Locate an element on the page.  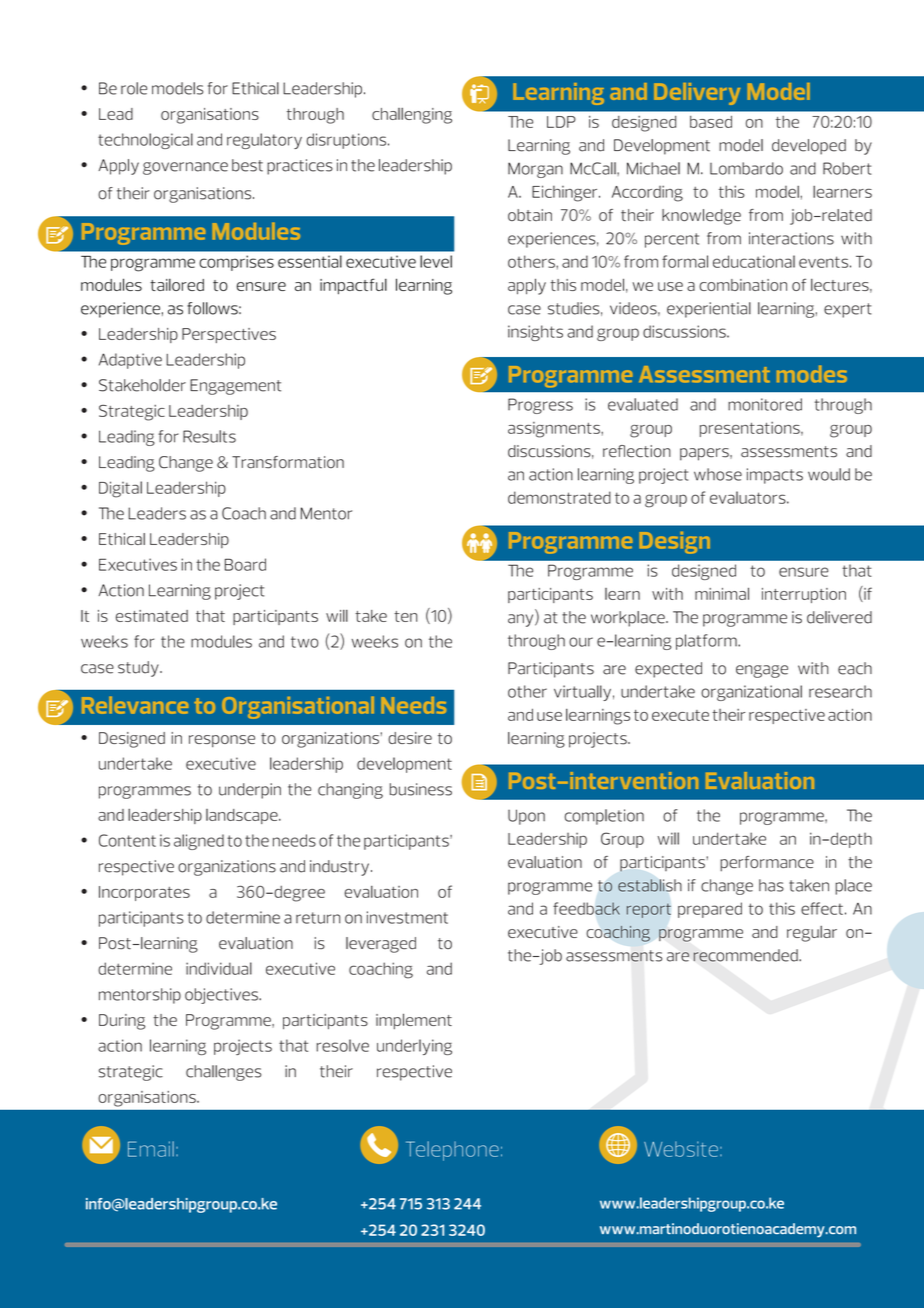
impacts is located at coordinates (775, 476).
